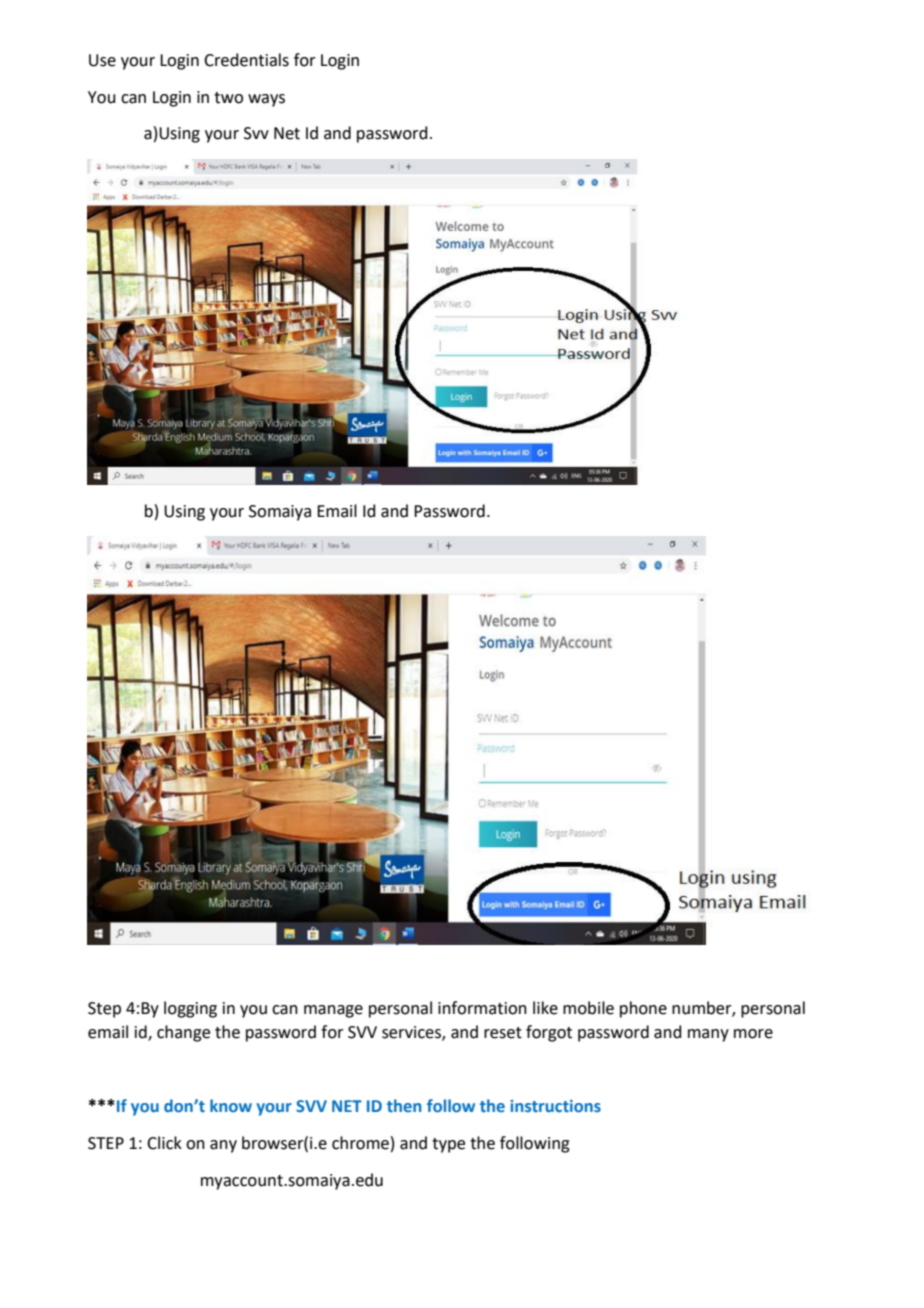 The width and height of the image is (924, 1308). I want to click on many, so click(708, 1035).
